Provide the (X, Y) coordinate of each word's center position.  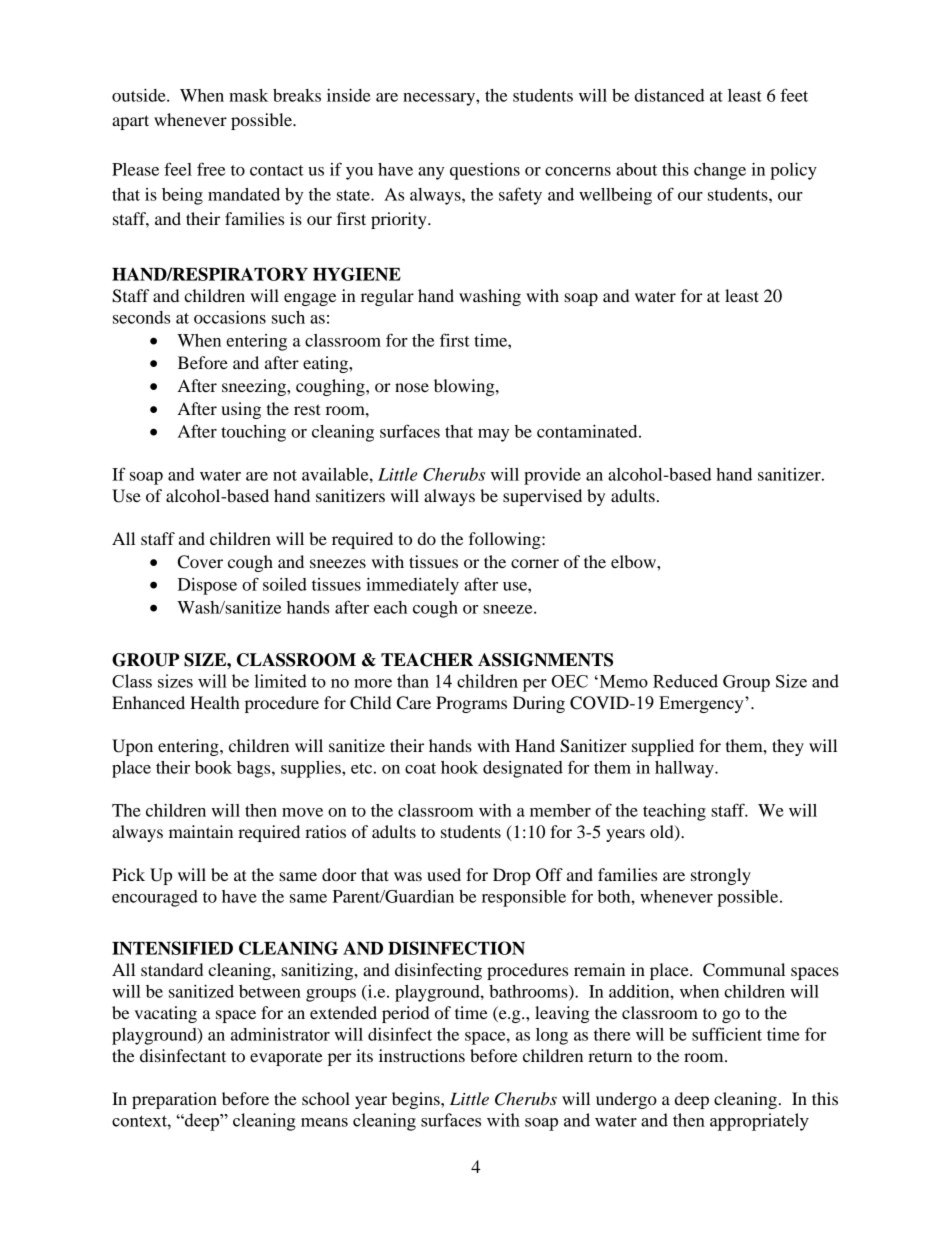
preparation (174, 1100)
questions (485, 171)
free (211, 169)
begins (417, 1100)
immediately (412, 586)
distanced (670, 95)
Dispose (207, 586)
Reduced (685, 681)
